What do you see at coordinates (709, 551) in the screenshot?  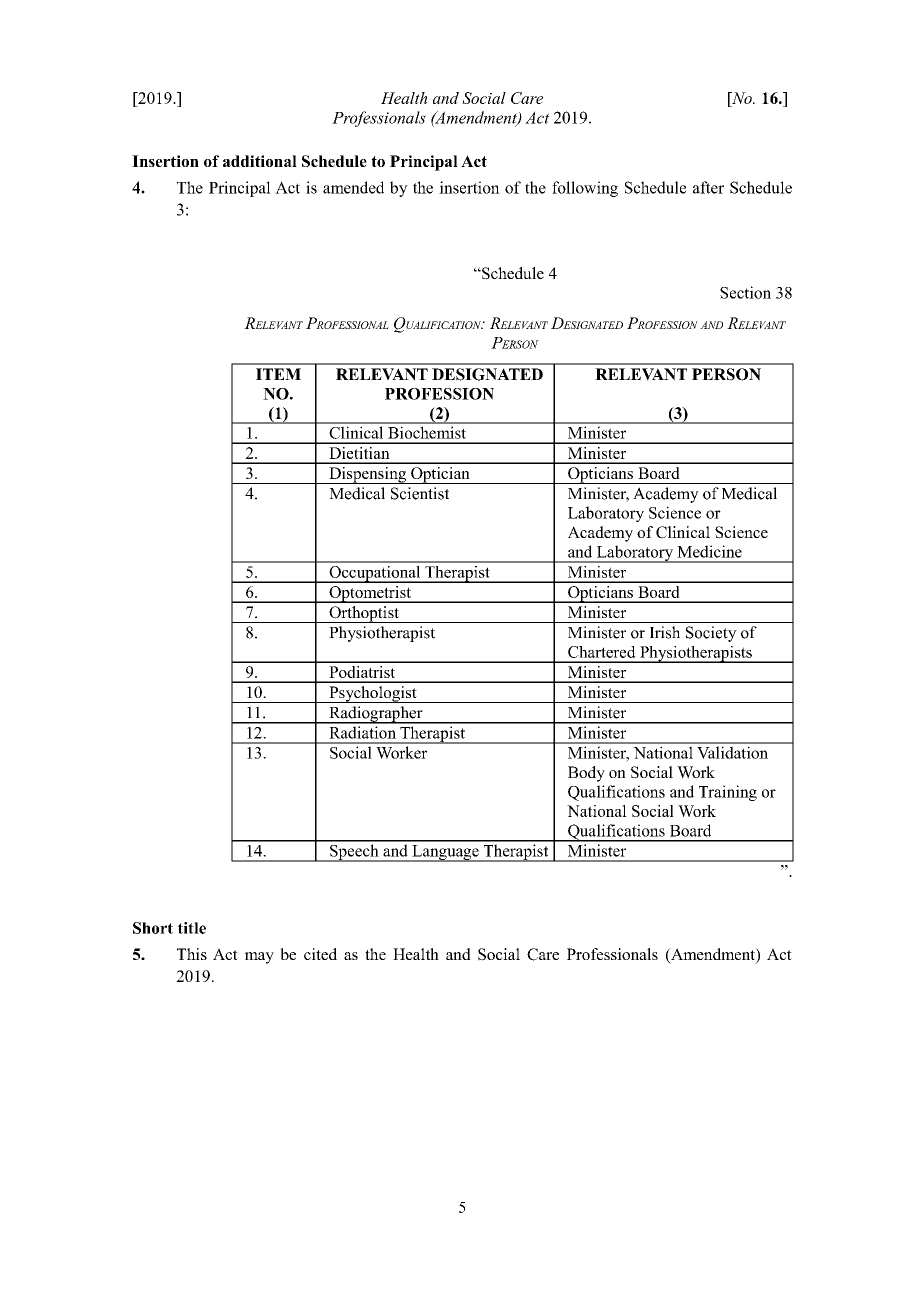 I see `Medicine` at bounding box center [709, 551].
